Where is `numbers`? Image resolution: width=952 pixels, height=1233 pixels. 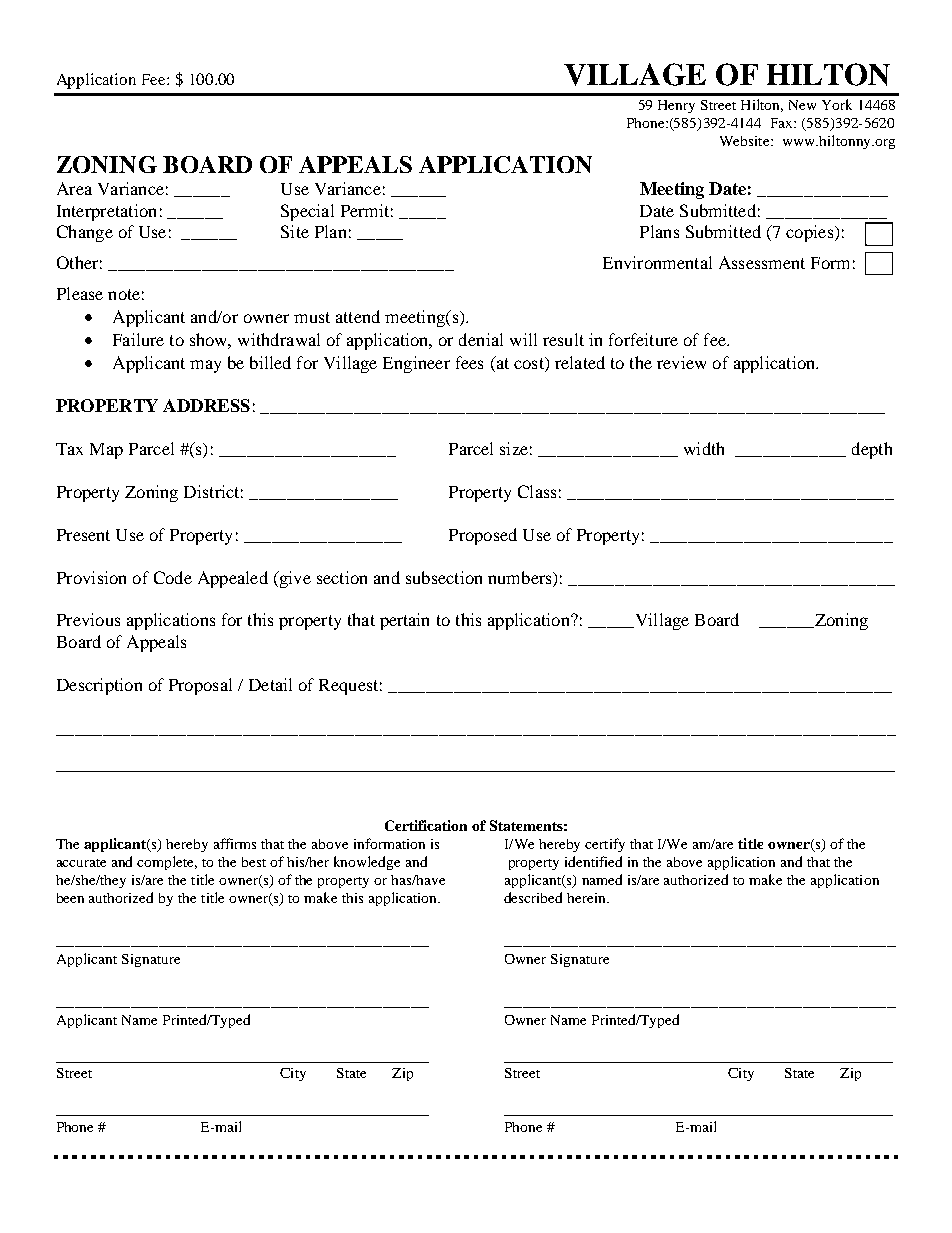 numbers is located at coordinates (521, 577).
